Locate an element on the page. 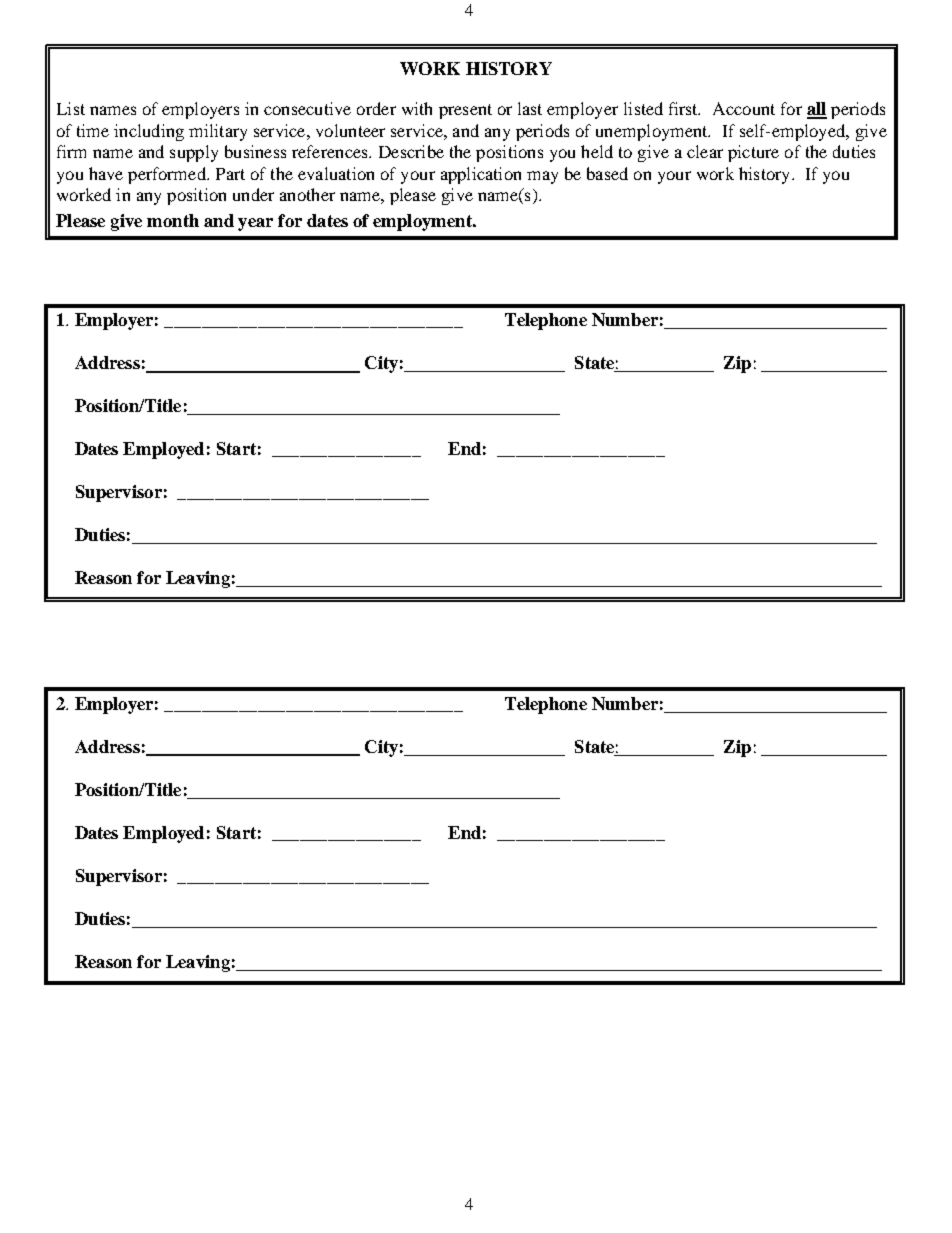 The height and width of the document is (1233, 952). present is located at coordinates (465, 111).
